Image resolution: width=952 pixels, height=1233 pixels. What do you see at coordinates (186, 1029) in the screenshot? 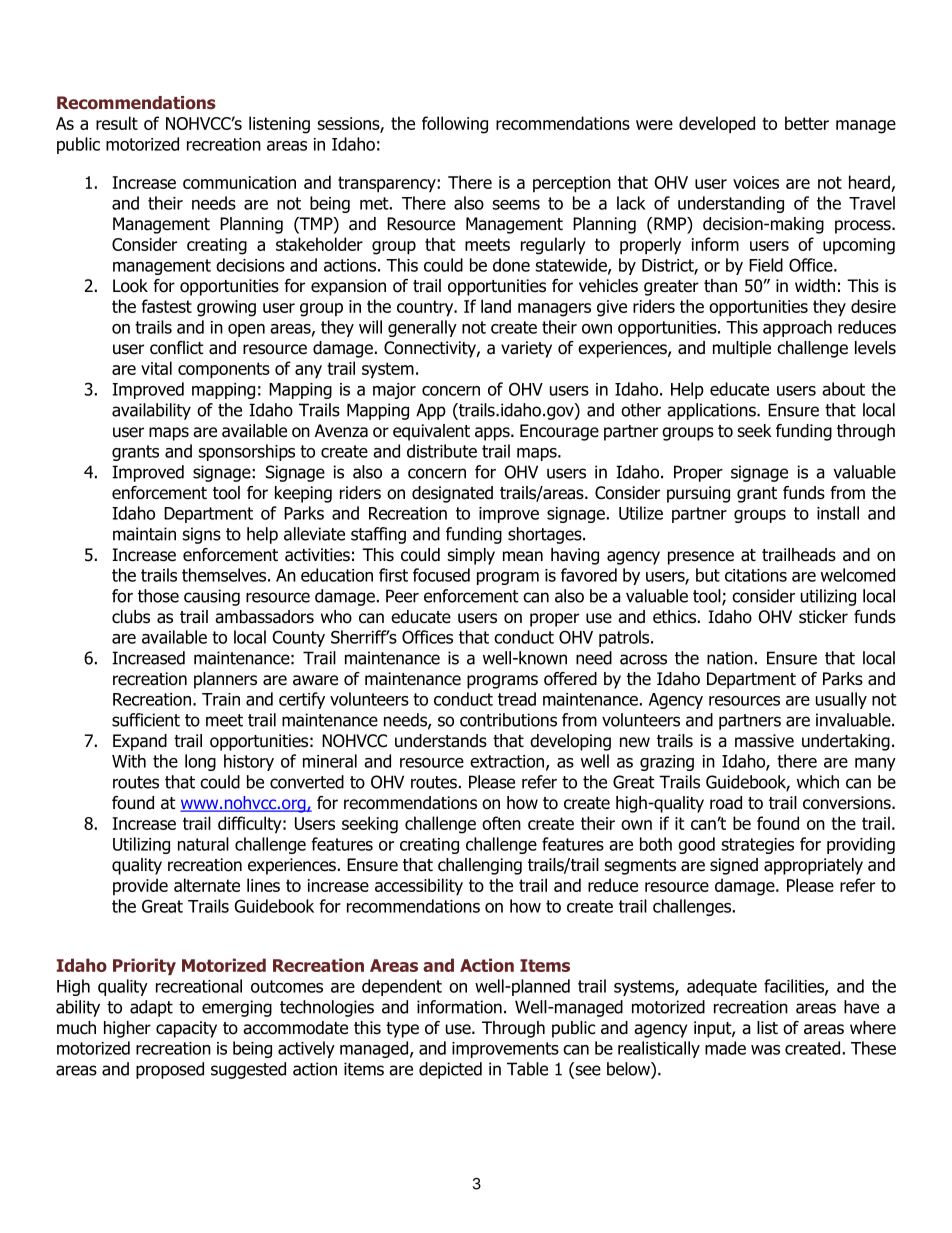
I see `capacity` at bounding box center [186, 1029].
